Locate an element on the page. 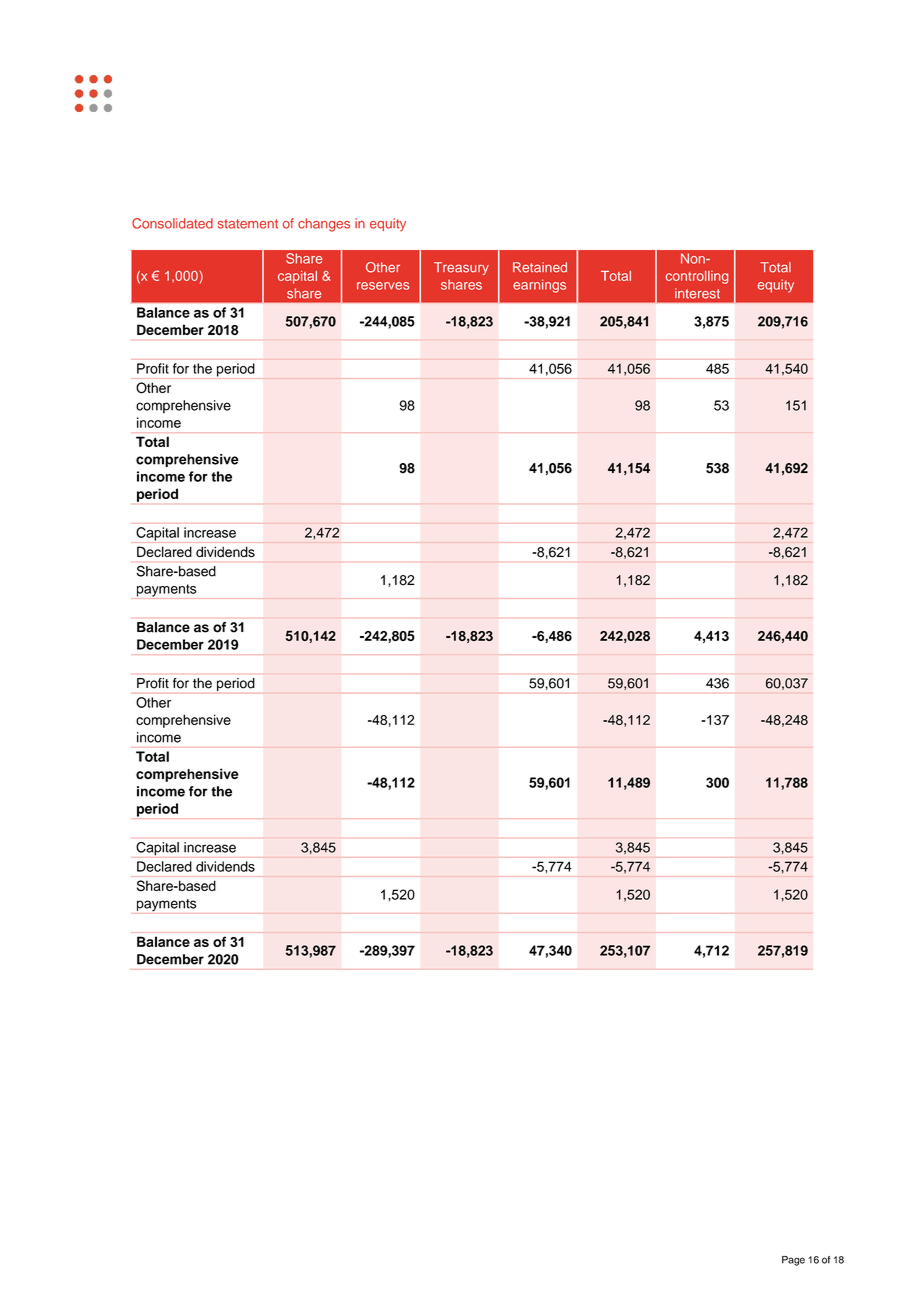  reserves is located at coordinates (383, 286).
